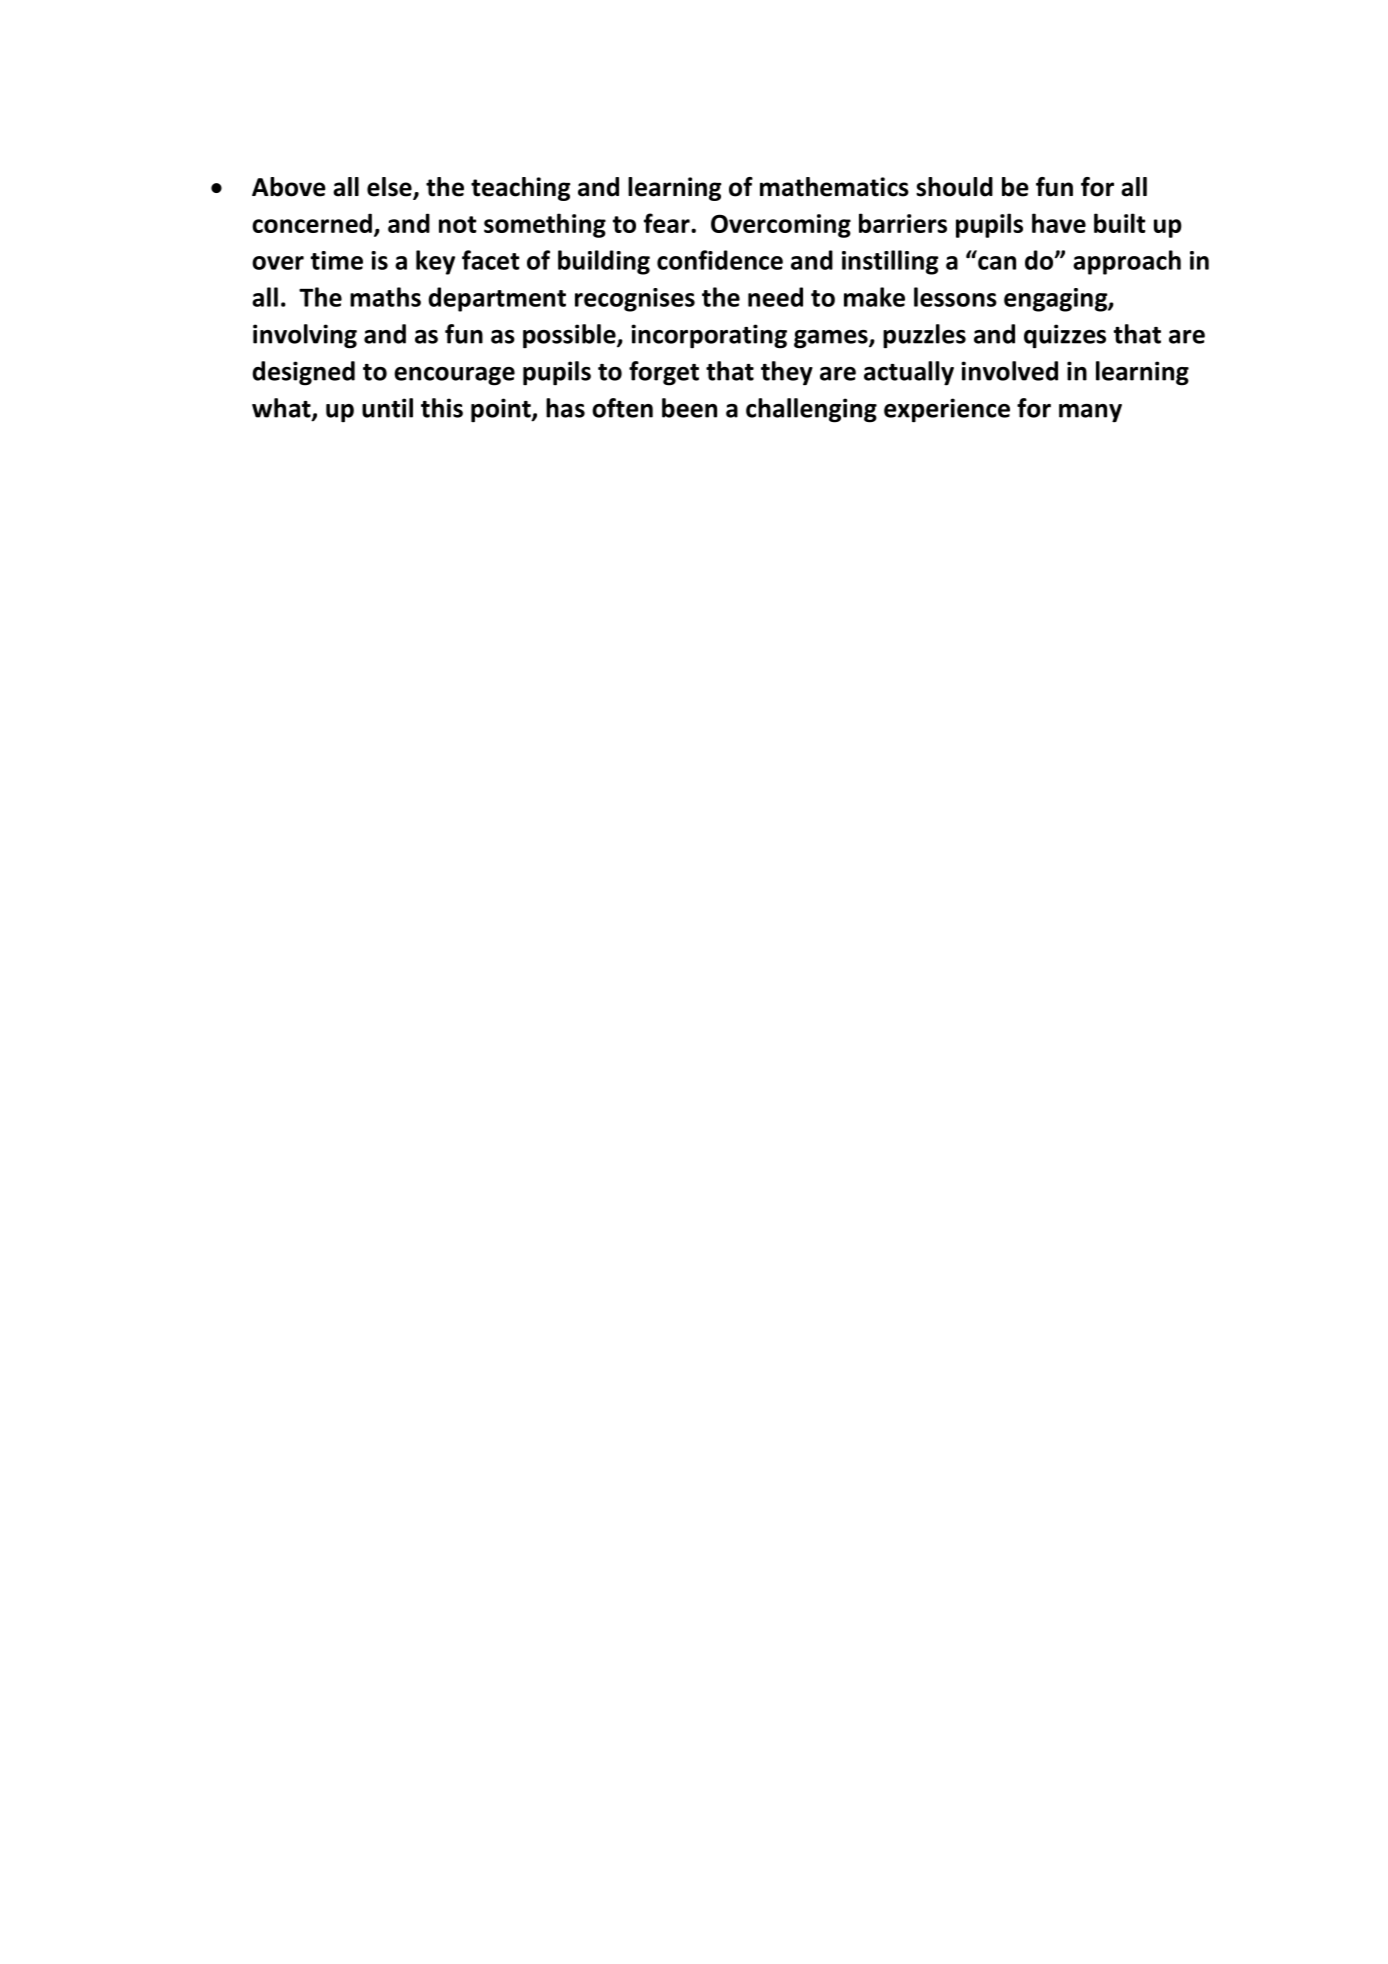  Describe the element at coordinates (635, 300) in the screenshot. I see `recognises` at that location.
